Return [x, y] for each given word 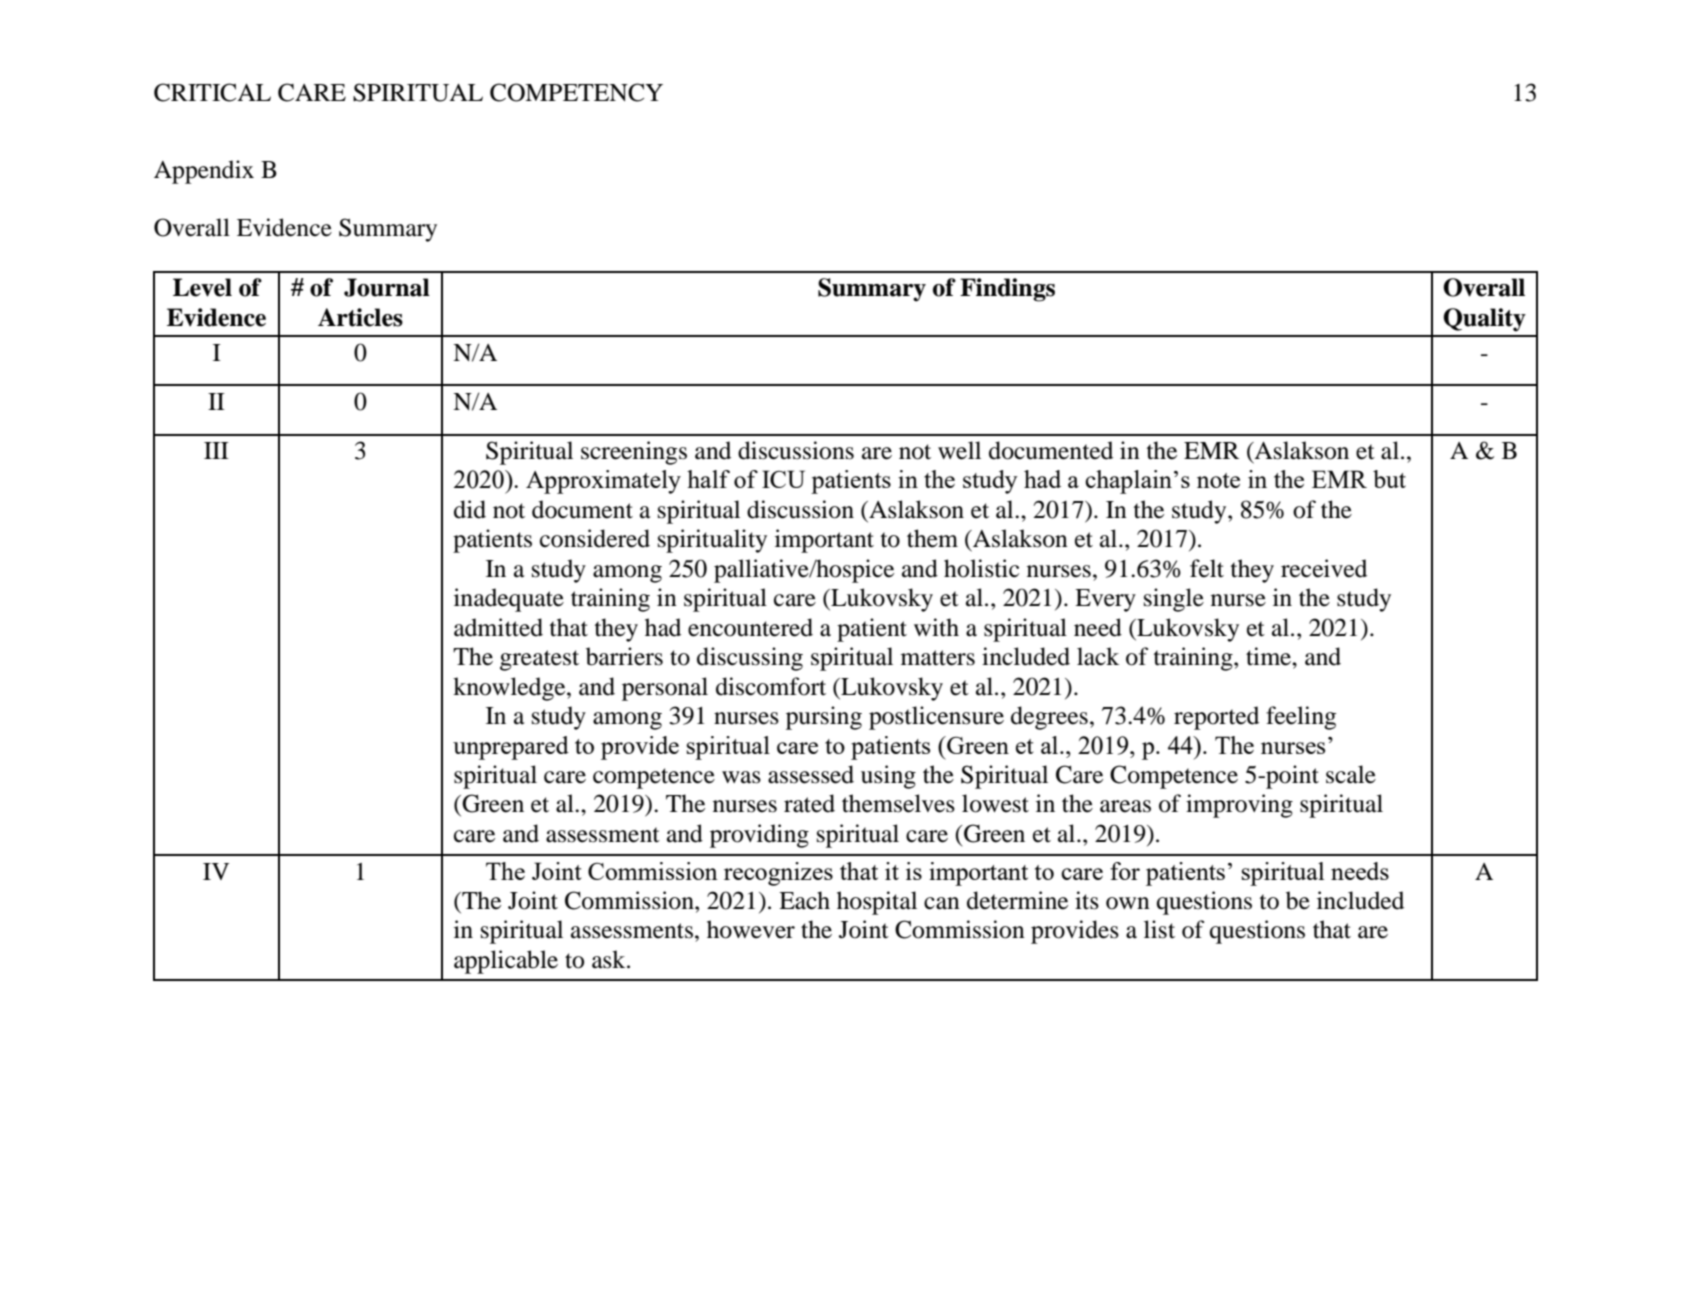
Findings [1007, 290]
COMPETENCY [576, 92]
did [470, 509]
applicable [506, 962]
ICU [783, 479]
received [1324, 568]
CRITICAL [212, 92]
